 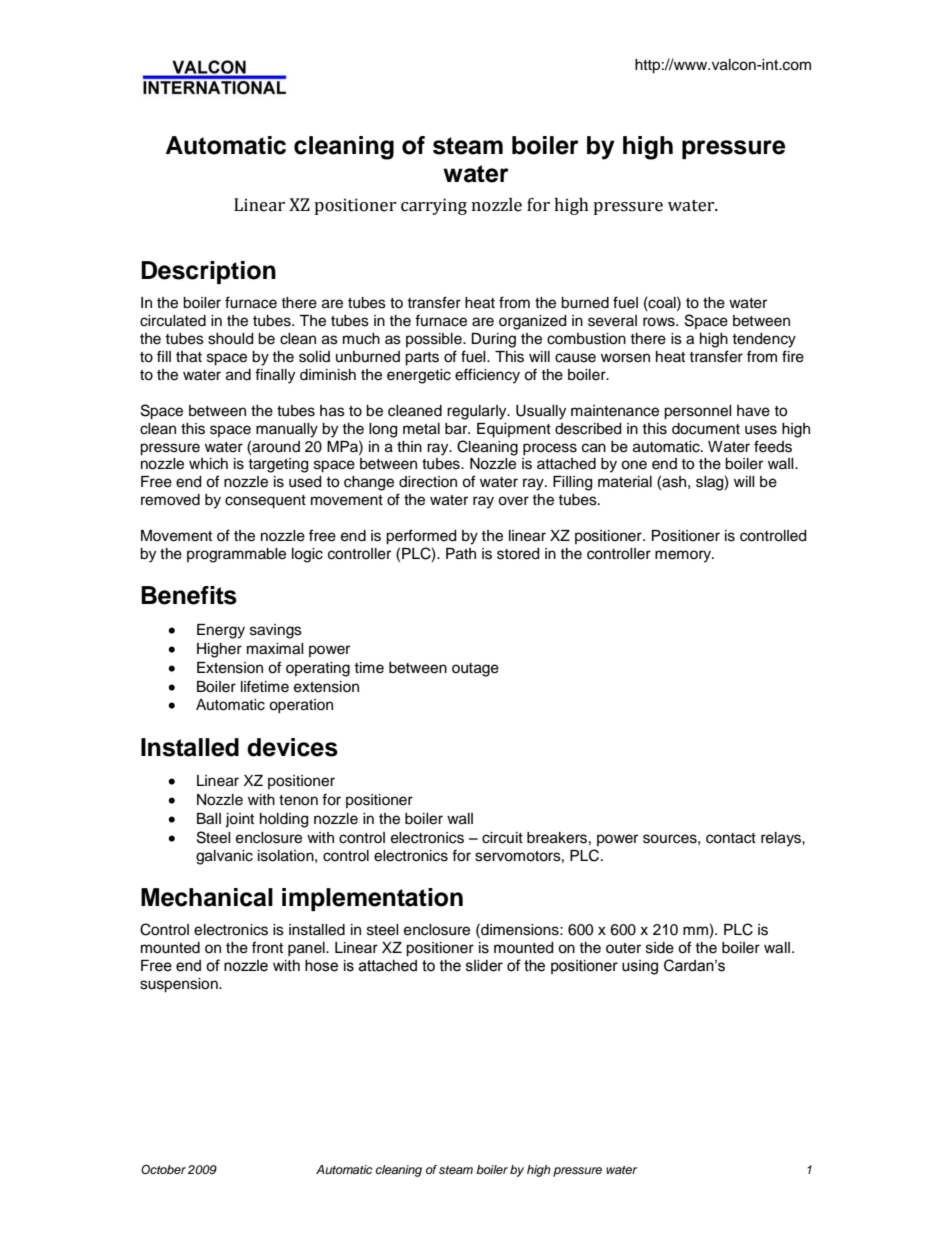 I want to click on personnel, so click(x=698, y=412).
